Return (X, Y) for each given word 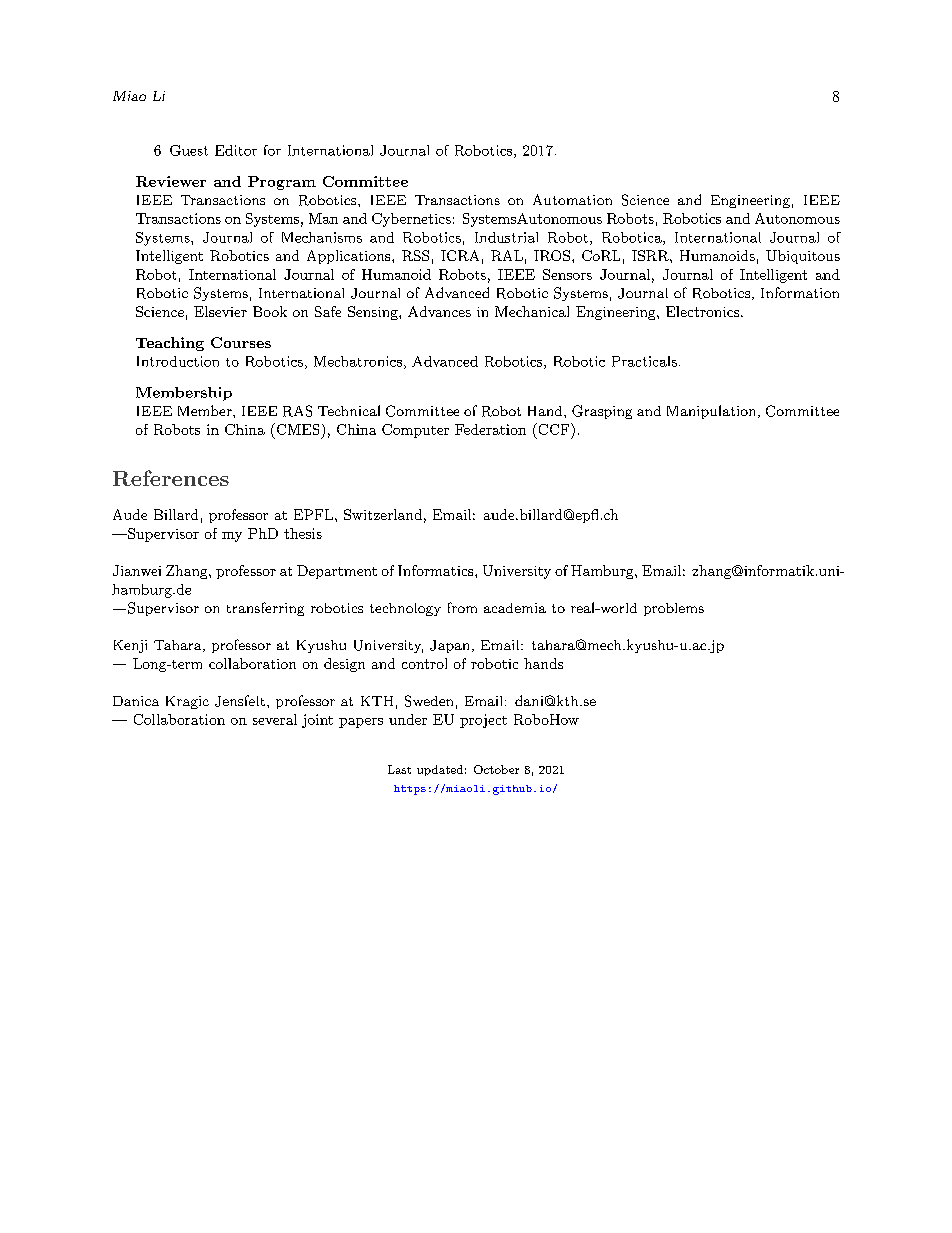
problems (674, 609)
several (275, 719)
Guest (189, 150)
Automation (572, 199)
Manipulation (711, 412)
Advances (439, 311)
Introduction (178, 361)
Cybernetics (411, 220)
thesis (303, 533)
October (496, 769)
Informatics (437, 570)
